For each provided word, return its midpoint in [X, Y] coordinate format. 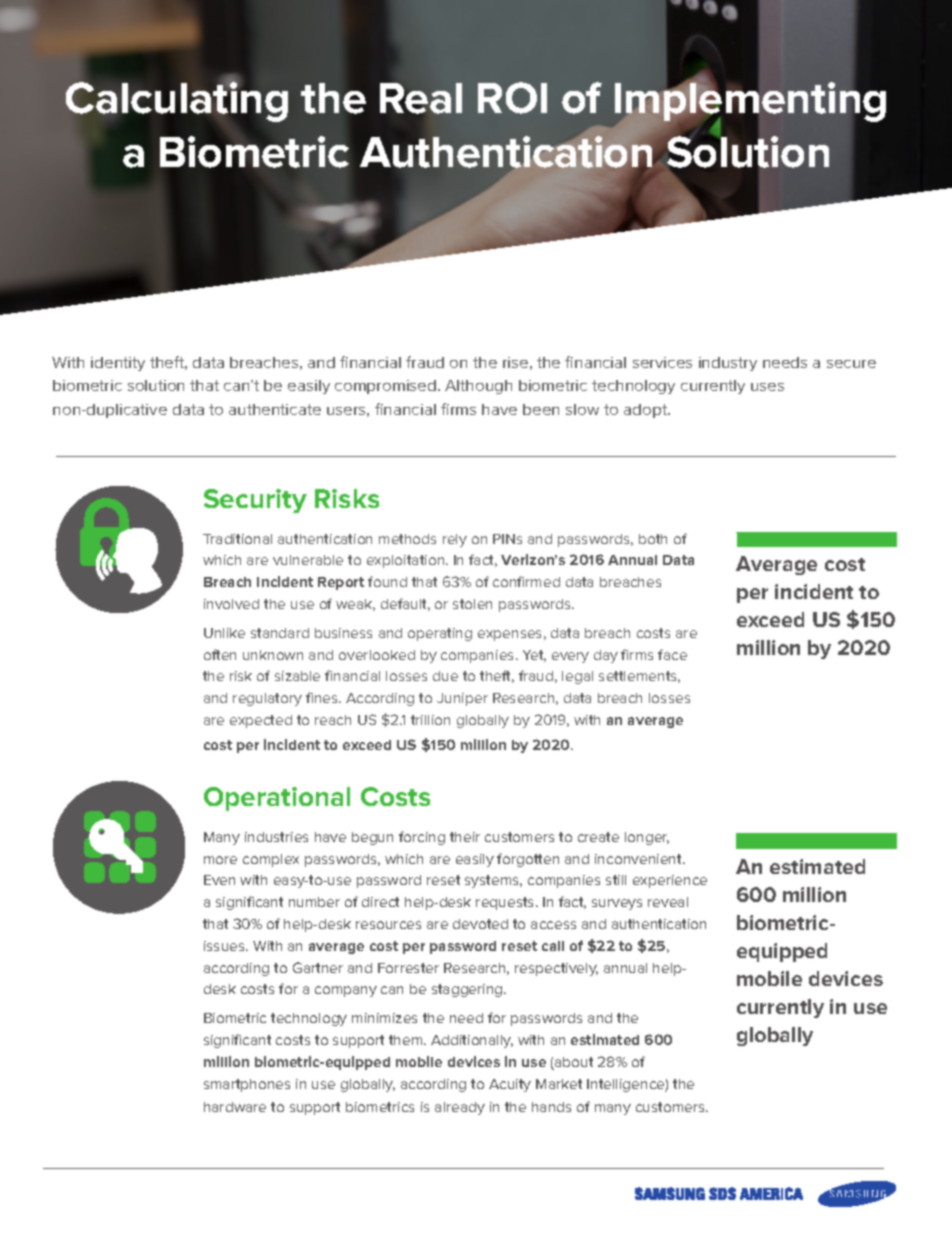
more [220, 860]
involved [231, 604]
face [672, 654]
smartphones [247, 1085]
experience [670, 881]
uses [767, 387]
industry [728, 364]
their [465, 837]
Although [478, 387]
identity [118, 364]
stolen [472, 604]
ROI [512, 98]
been [541, 409]
